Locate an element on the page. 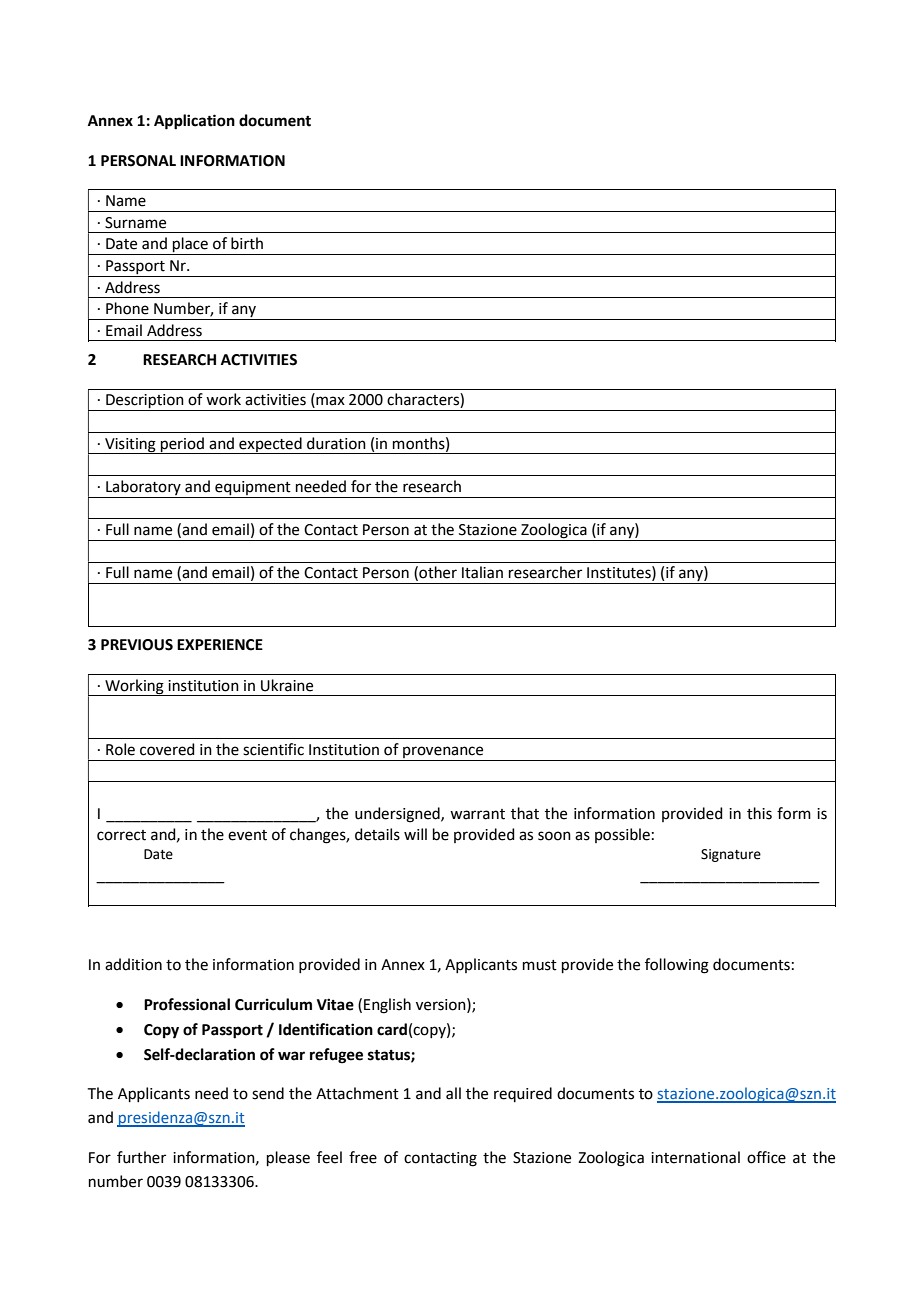  this is located at coordinates (759, 813).
